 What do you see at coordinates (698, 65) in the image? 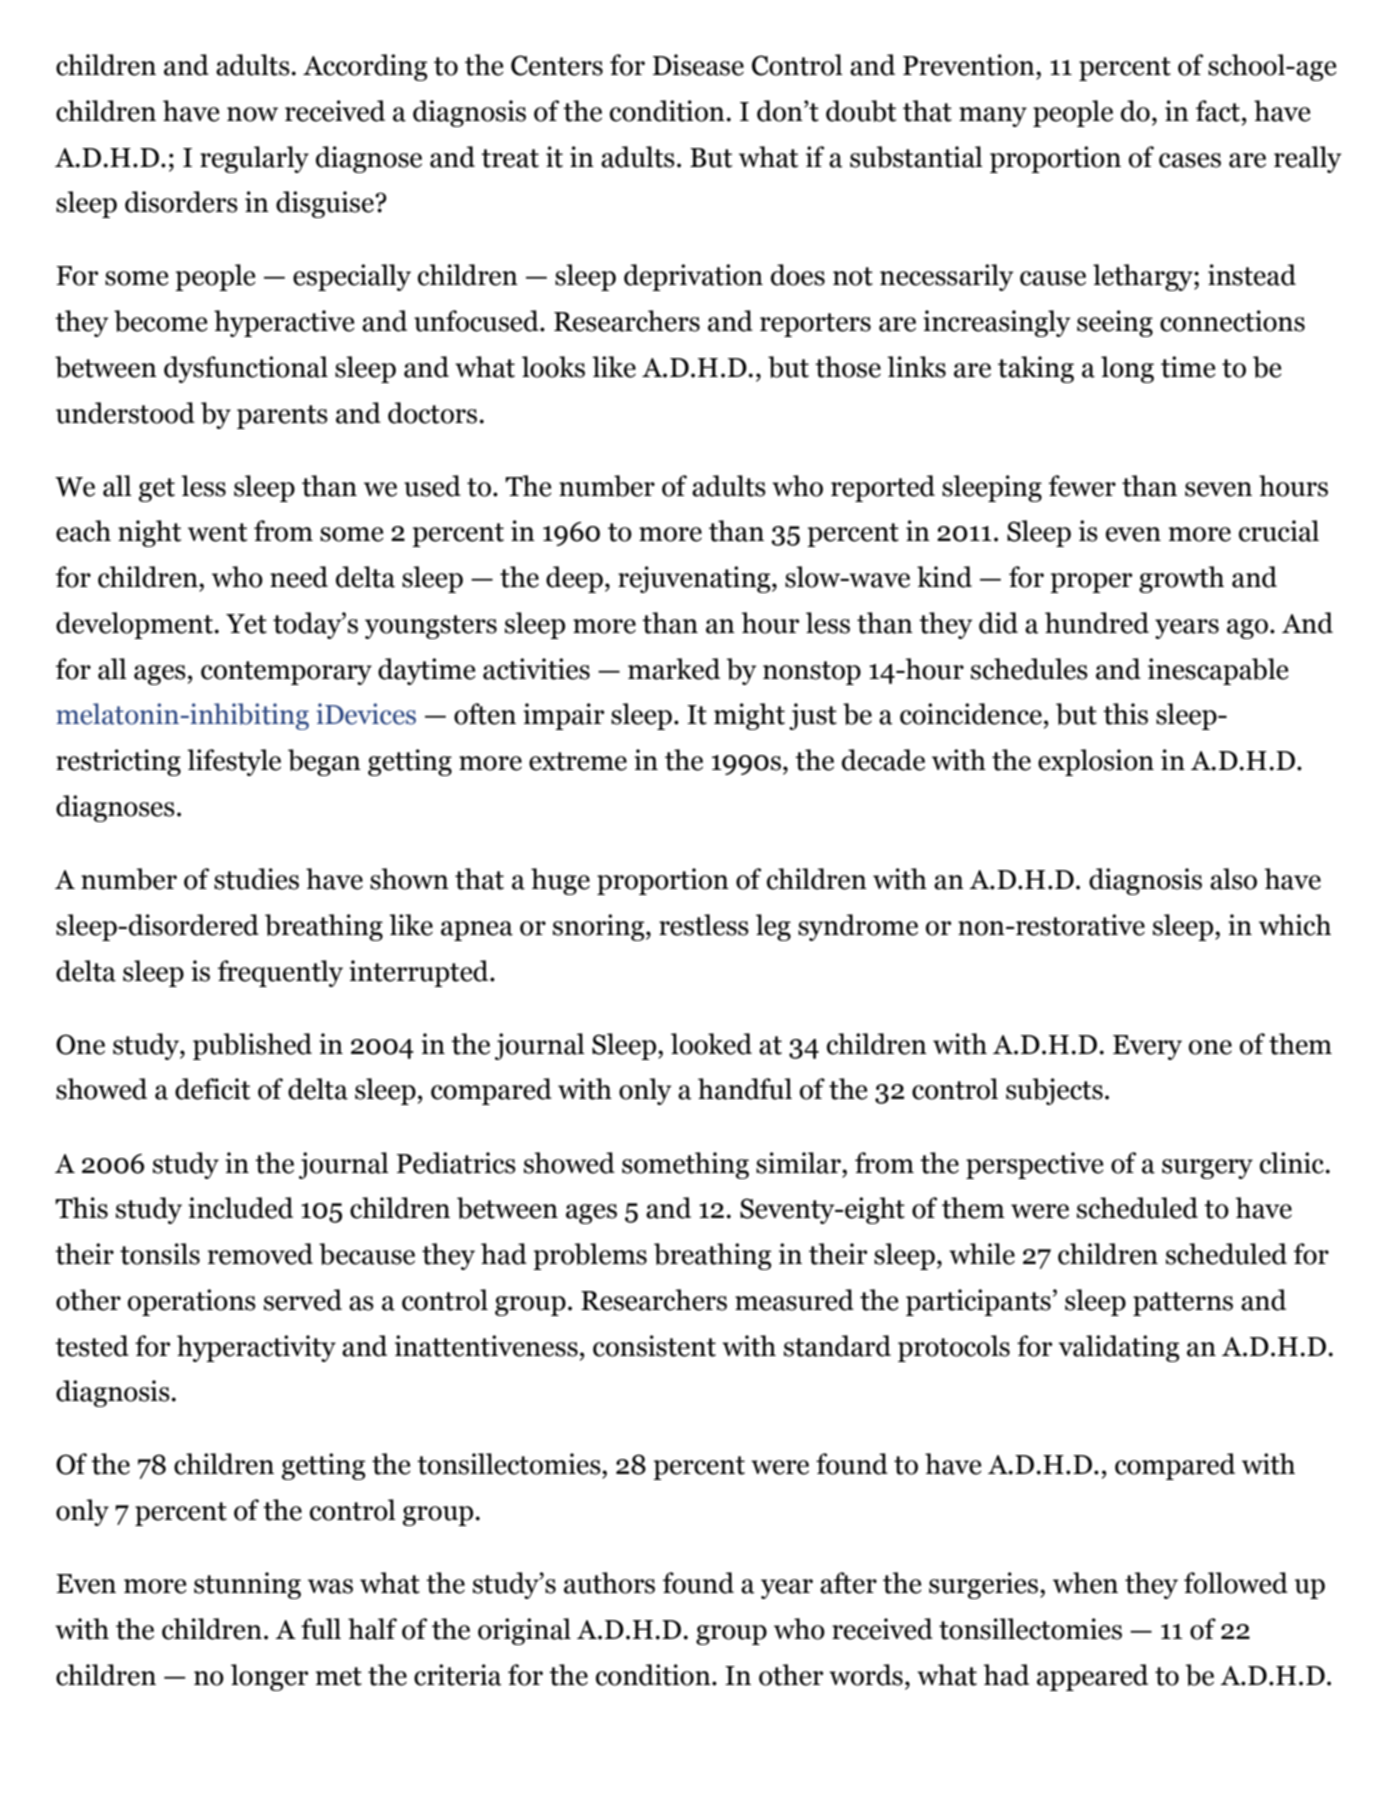
I see `Disease` at bounding box center [698, 65].
